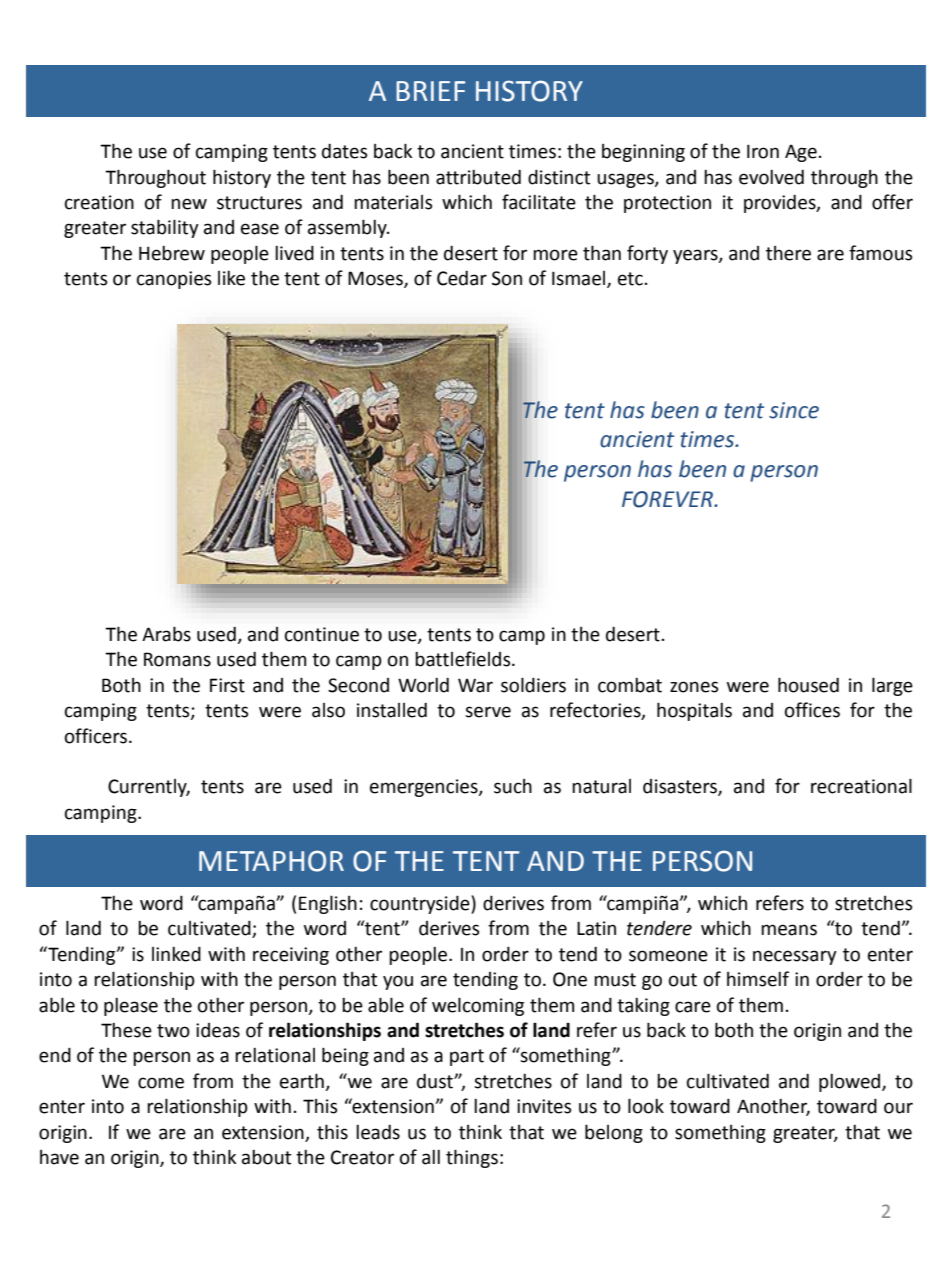  I want to click on things, so click(472, 1158).
